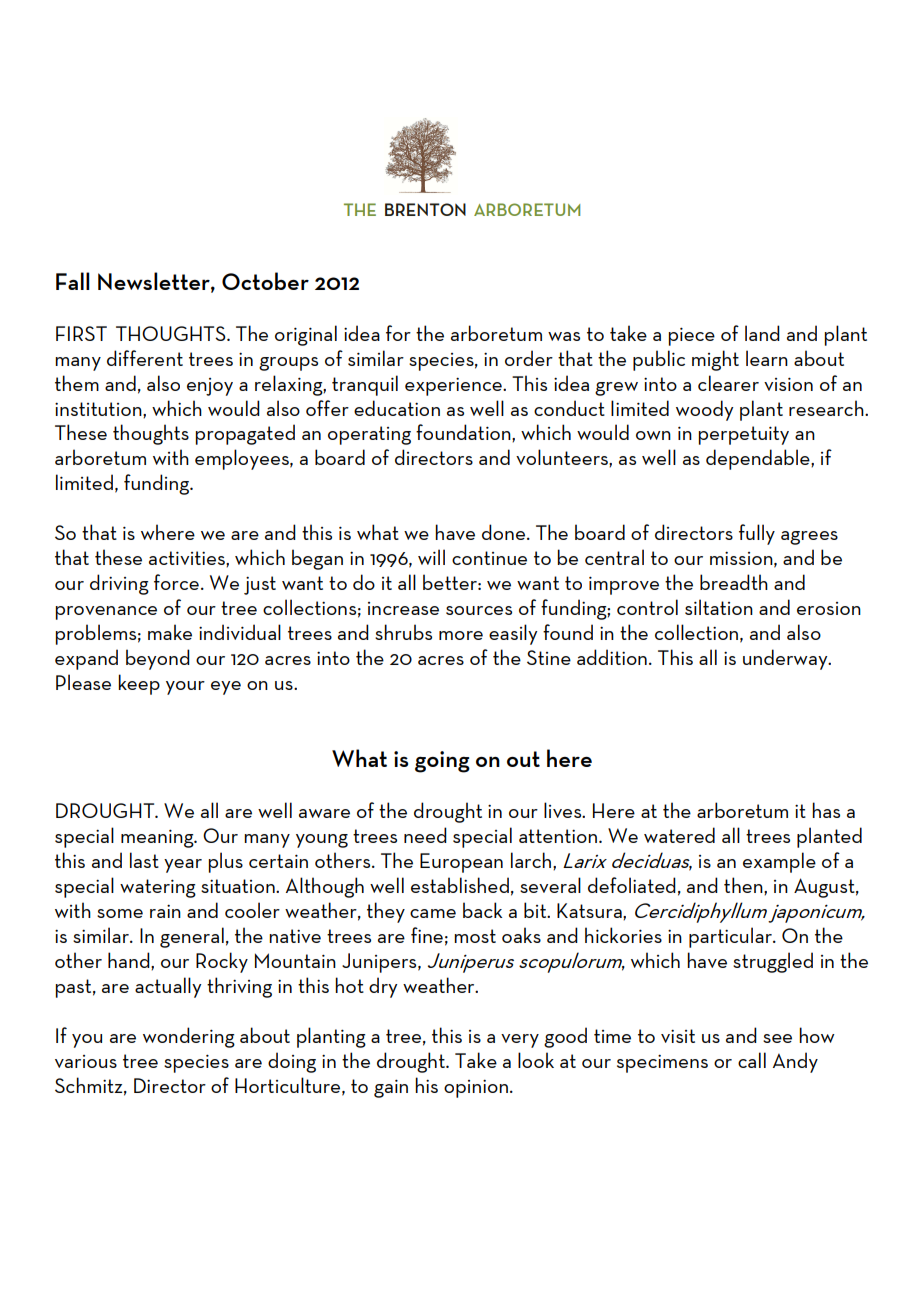  I want to click on call, so click(752, 1060).
